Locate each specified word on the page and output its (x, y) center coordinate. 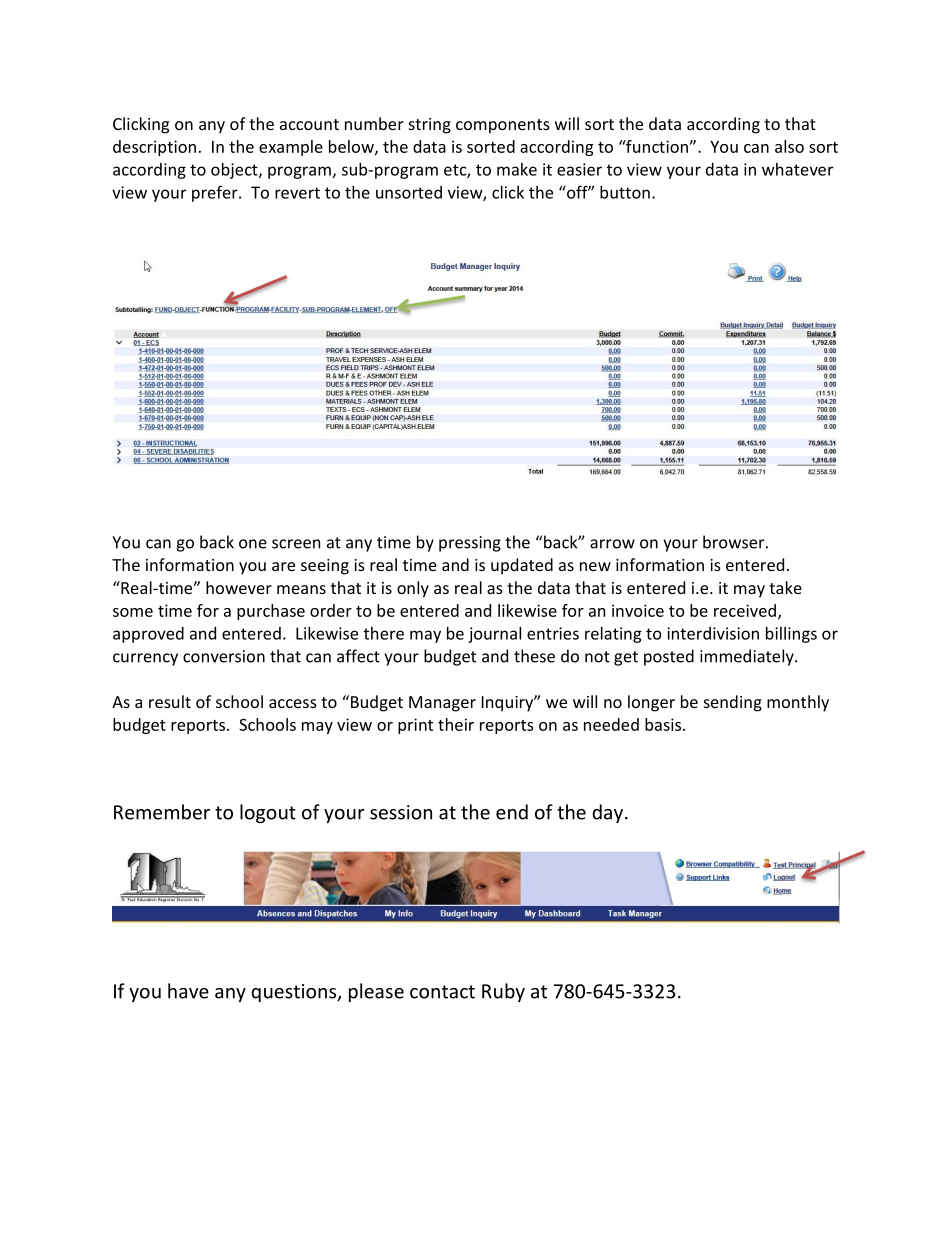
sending (733, 703)
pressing (470, 544)
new (595, 566)
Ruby (503, 992)
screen (296, 544)
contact (442, 992)
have (188, 991)
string (430, 126)
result (170, 701)
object (235, 171)
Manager (442, 704)
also (789, 146)
